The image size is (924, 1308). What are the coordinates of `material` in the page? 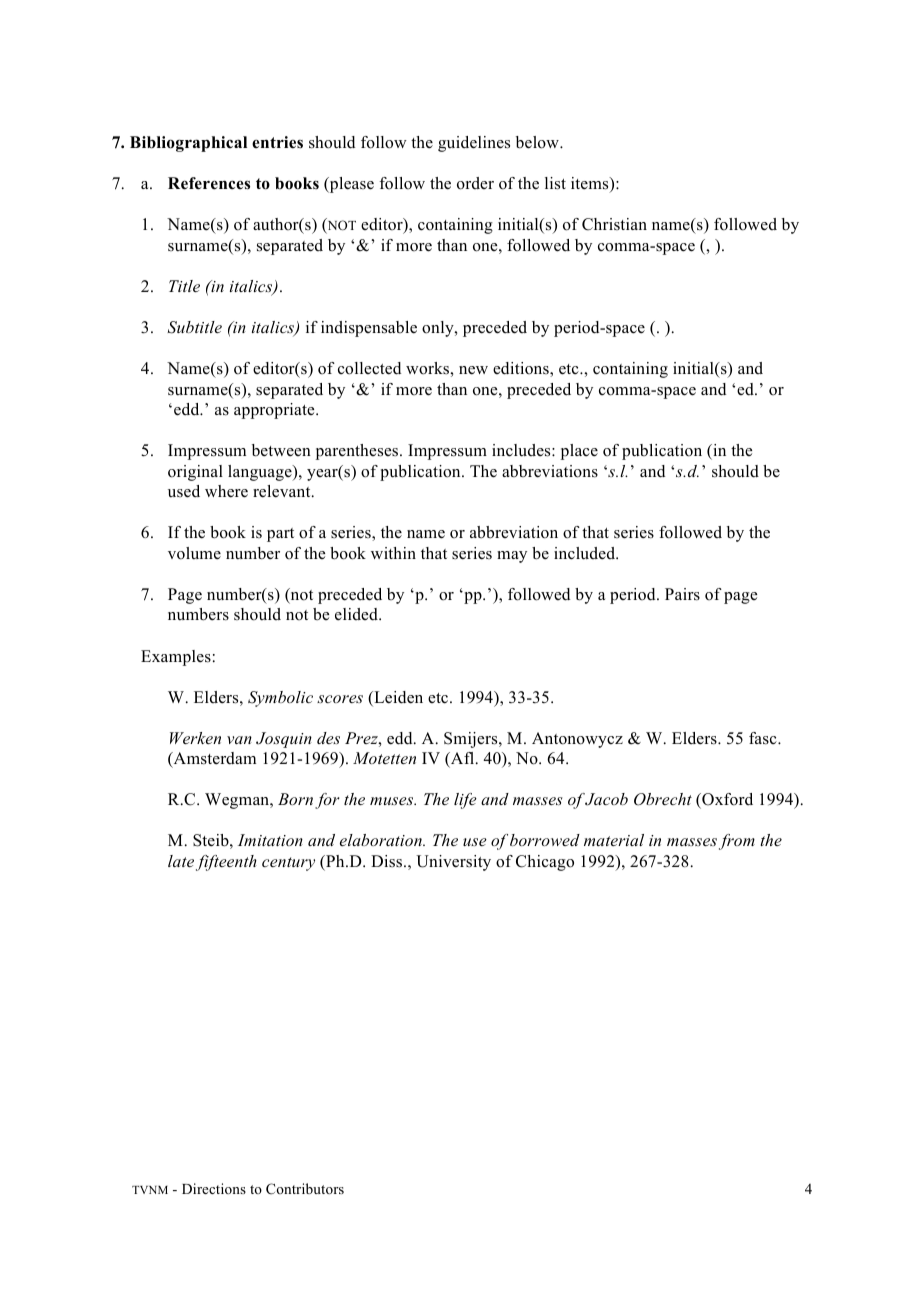 It's located at (614, 840).
